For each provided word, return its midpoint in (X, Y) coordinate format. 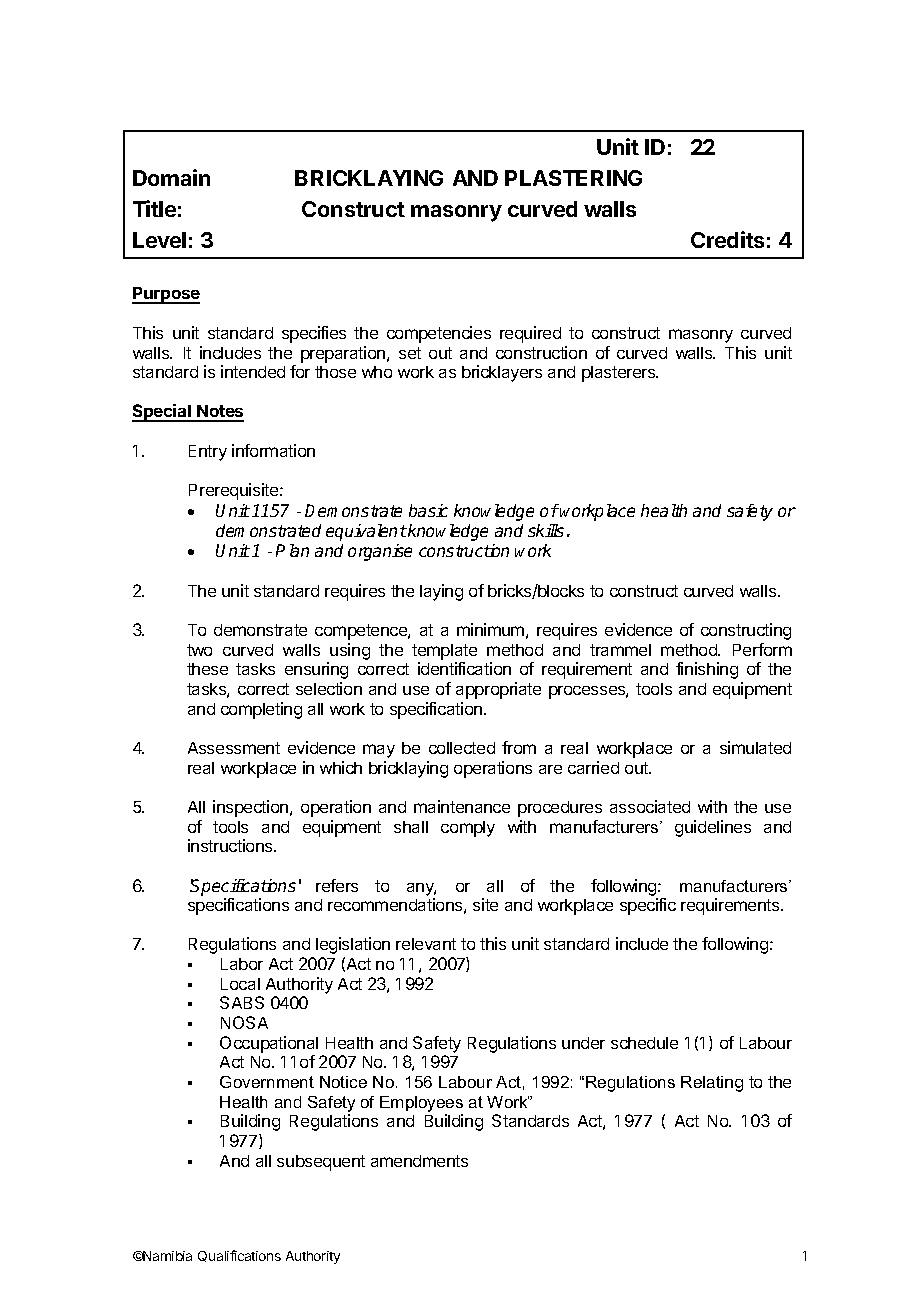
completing (261, 710)
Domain (171, 177)
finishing (707, 670)
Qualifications (239, 1256)
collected (462, 748)
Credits (727, 239)
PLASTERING (573, 178)
